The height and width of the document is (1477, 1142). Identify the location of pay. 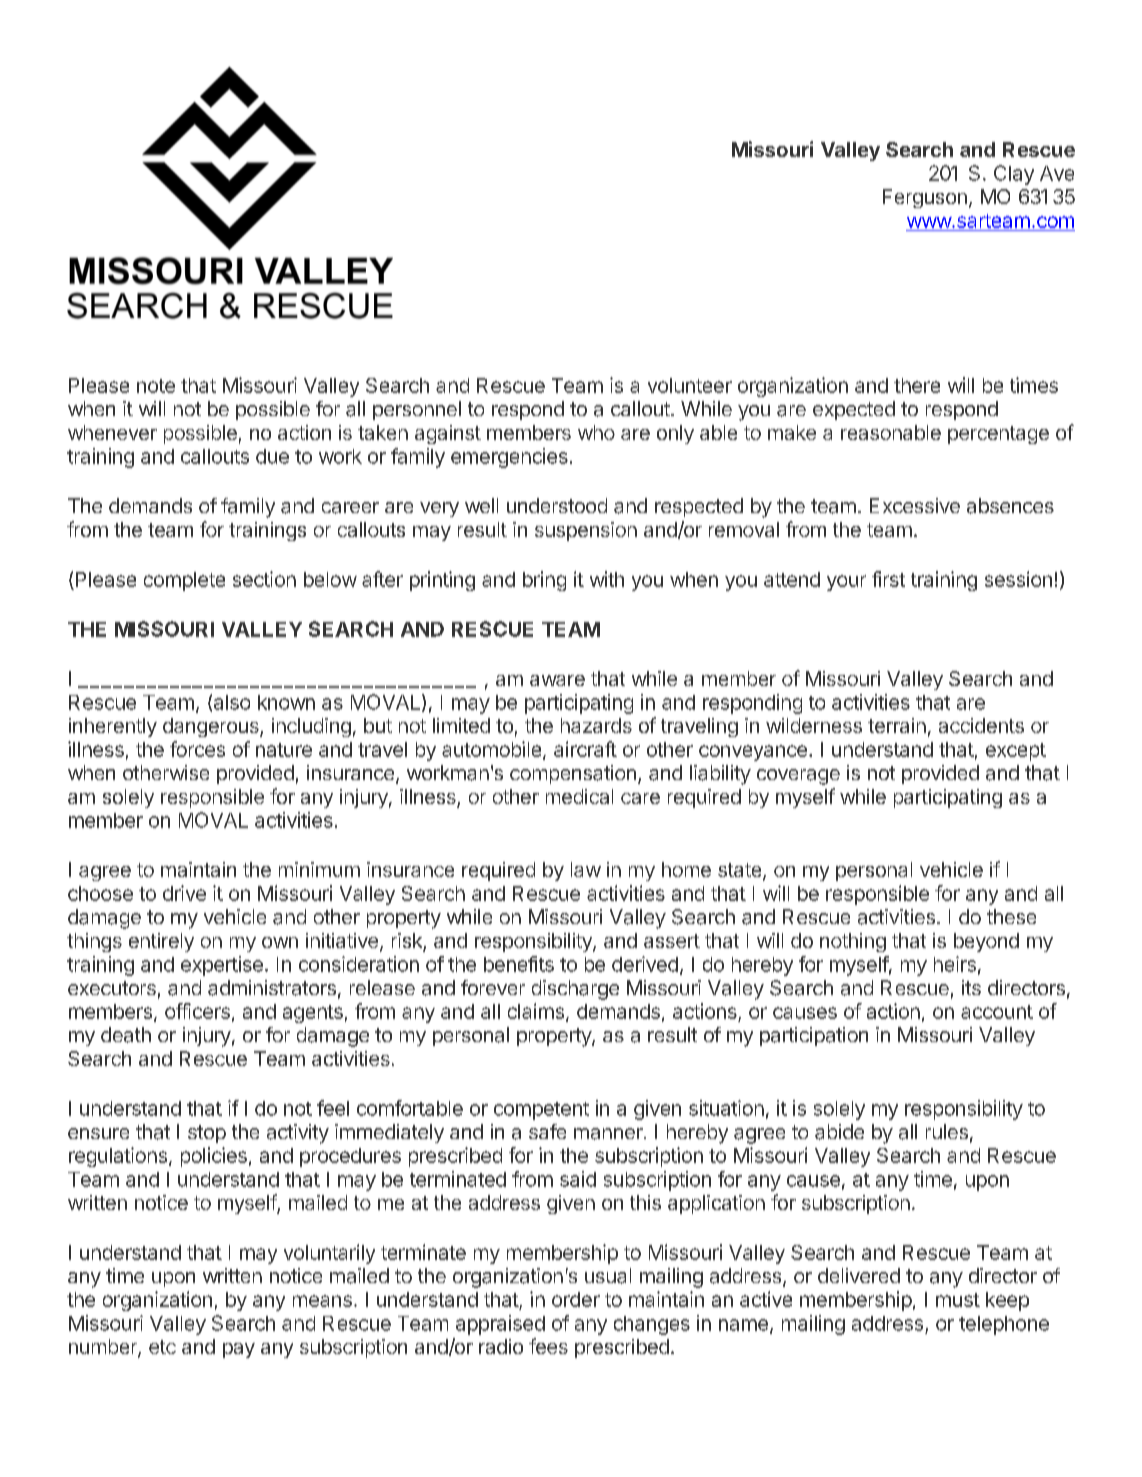
(239, 1350).
